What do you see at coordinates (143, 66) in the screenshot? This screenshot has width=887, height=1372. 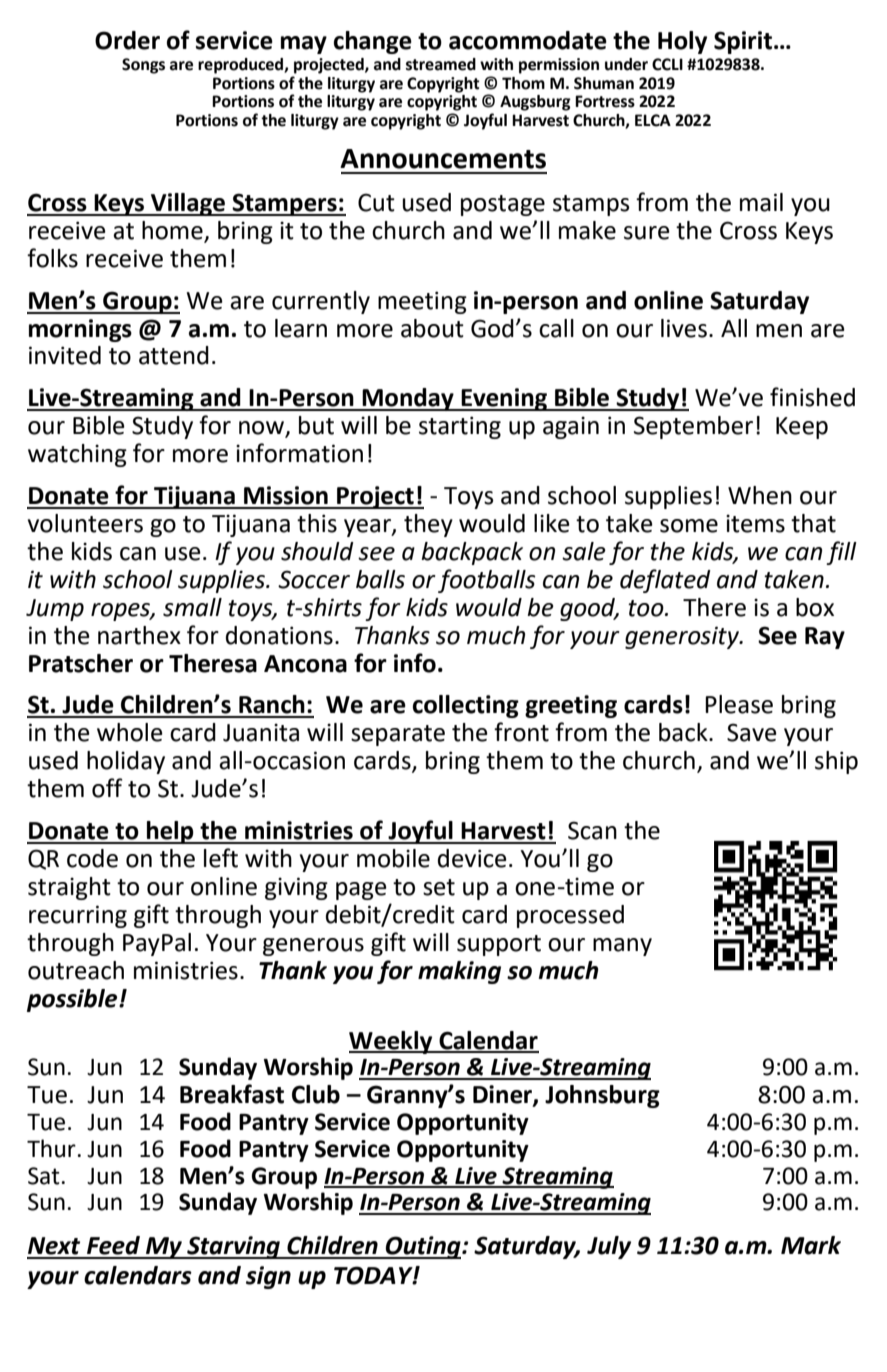 I see `Songs` at bounding box center [143, 66].
